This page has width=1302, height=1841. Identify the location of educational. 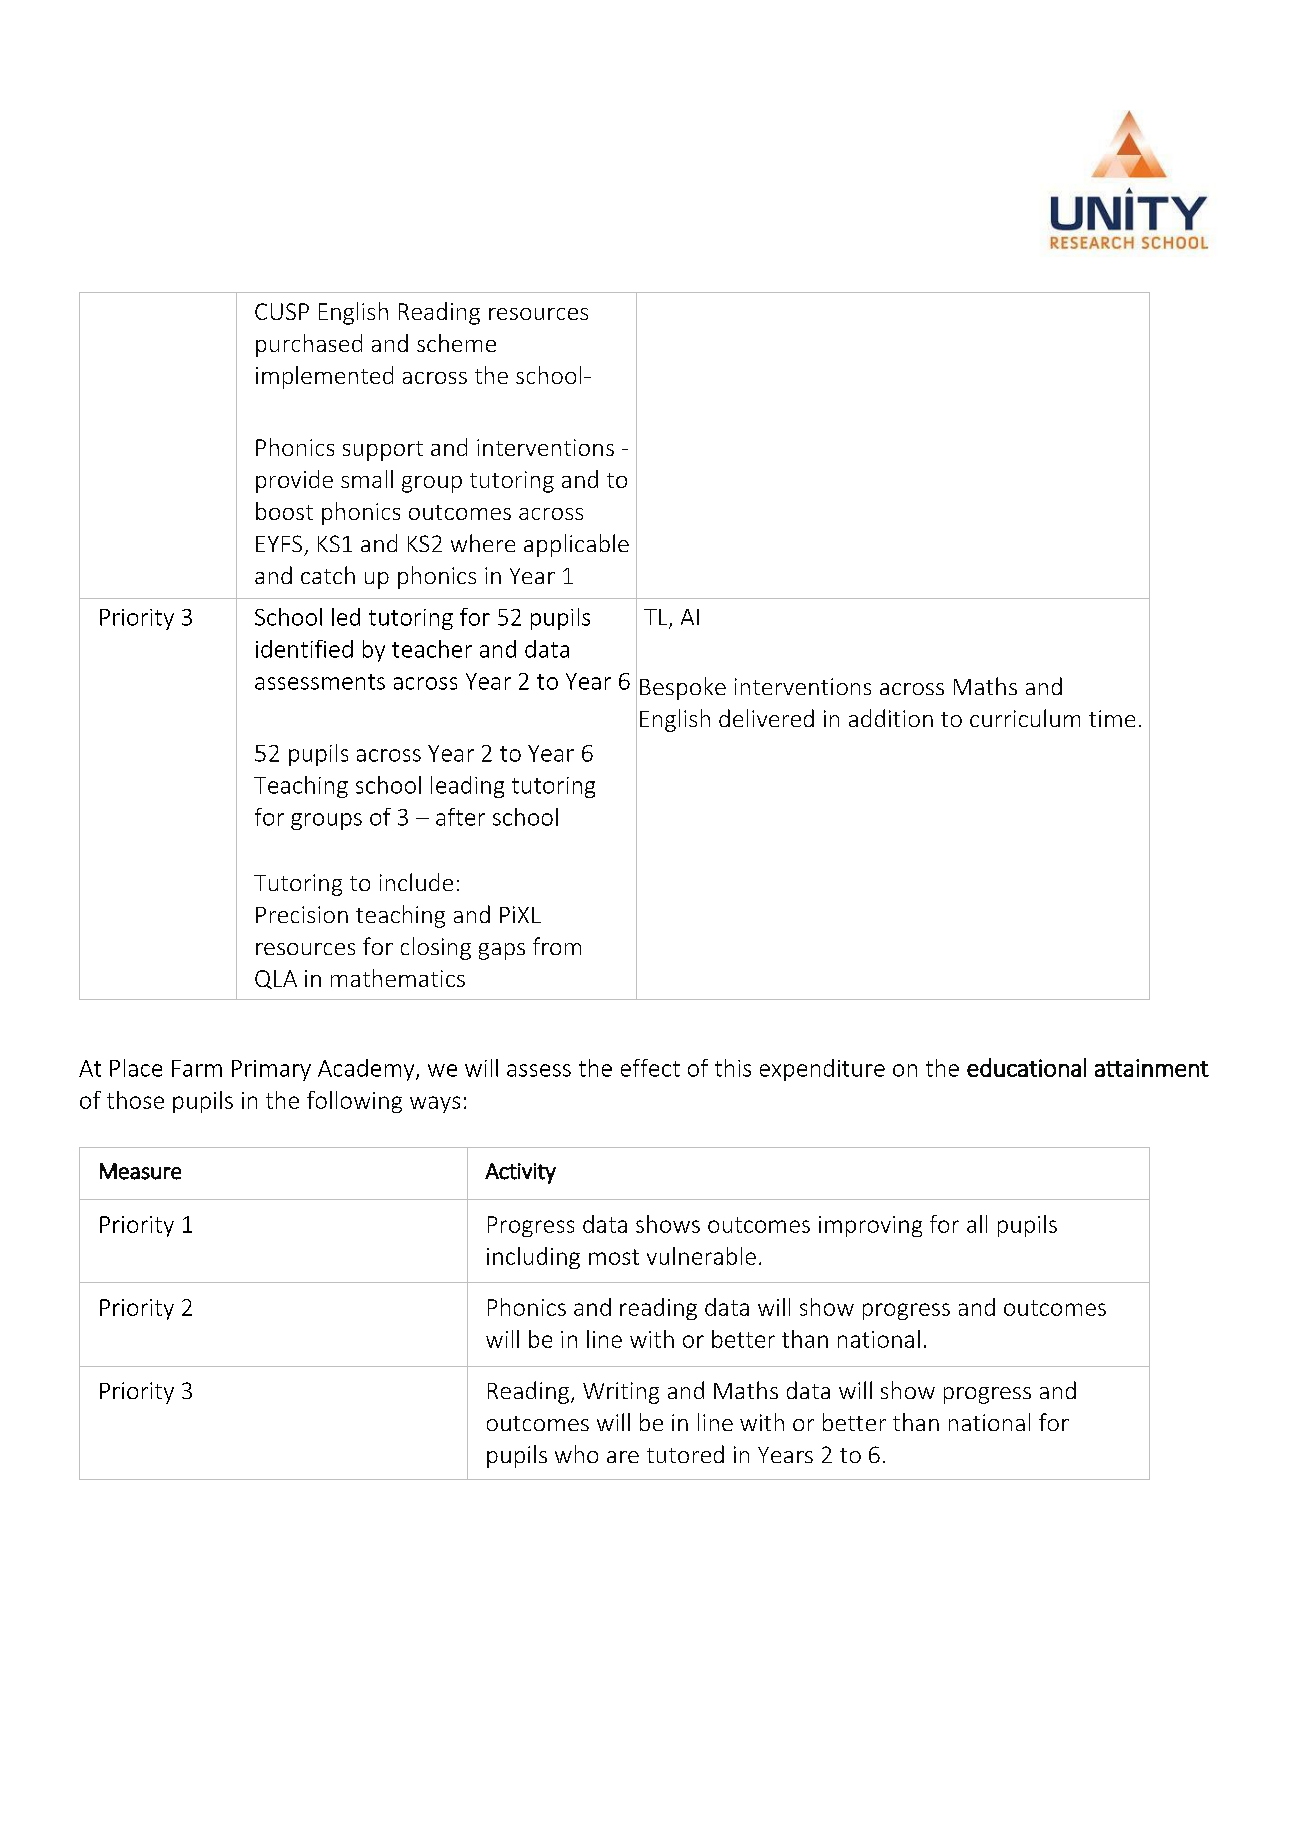
(1026, 1067).
